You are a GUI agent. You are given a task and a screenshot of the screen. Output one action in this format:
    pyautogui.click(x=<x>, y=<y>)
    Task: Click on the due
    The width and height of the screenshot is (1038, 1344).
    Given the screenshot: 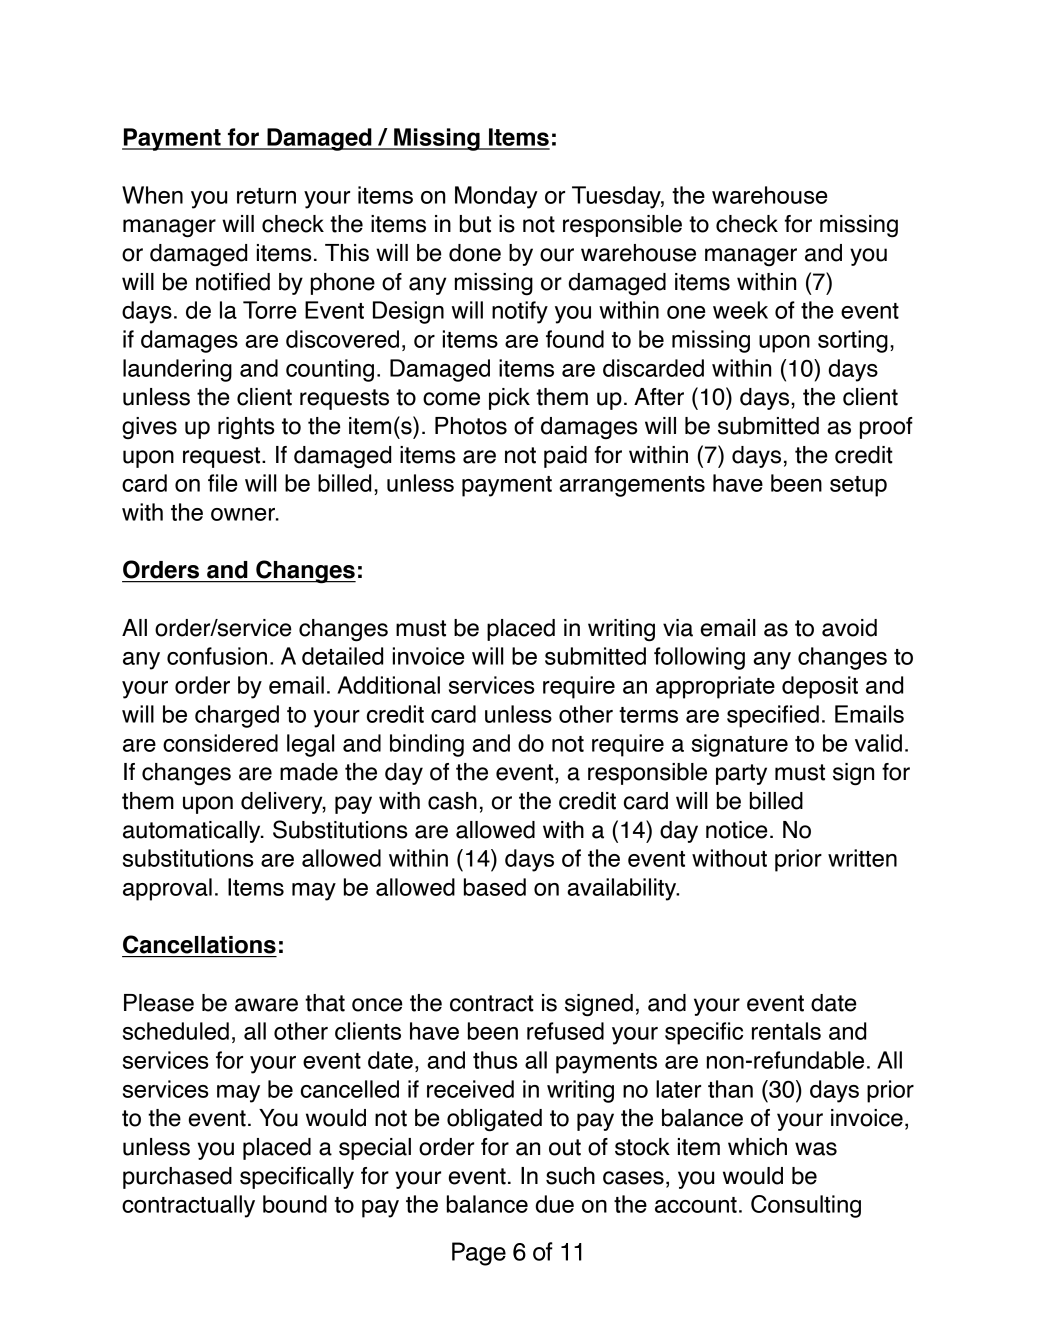 What is the action you would take?
    pyautogui.click(x=554, y=1204)
